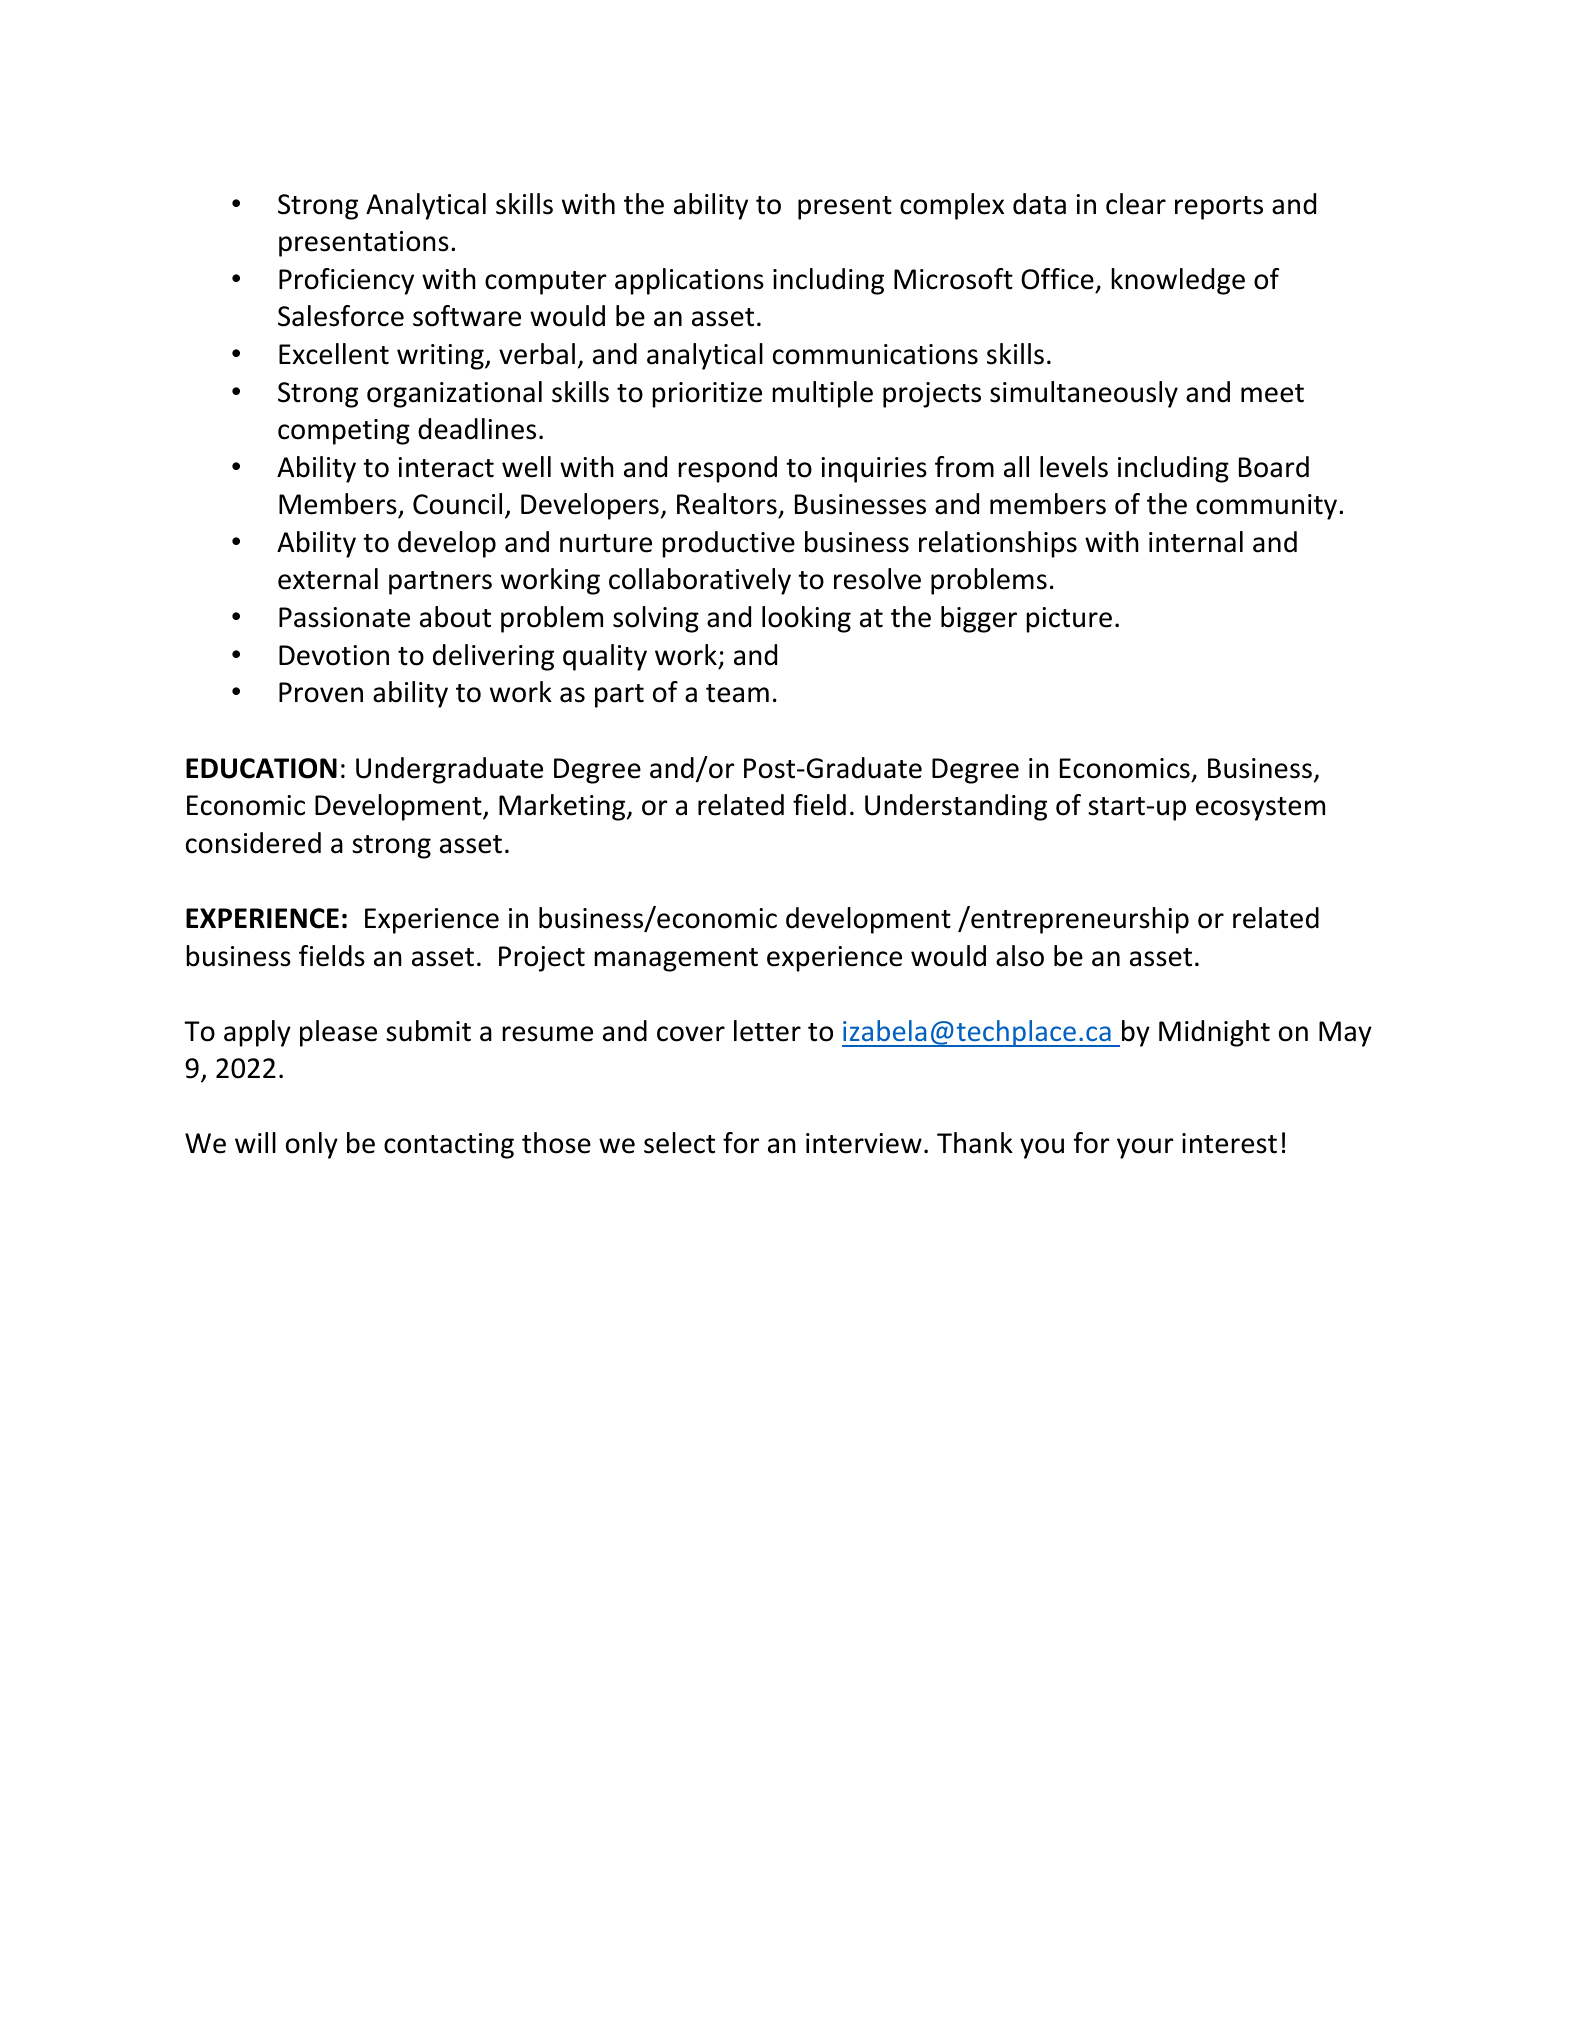 The height and width of the page is (2032, 1570). Describe the element at coordinates (346, 281) in the page. I see `Proficiency` at that location.
